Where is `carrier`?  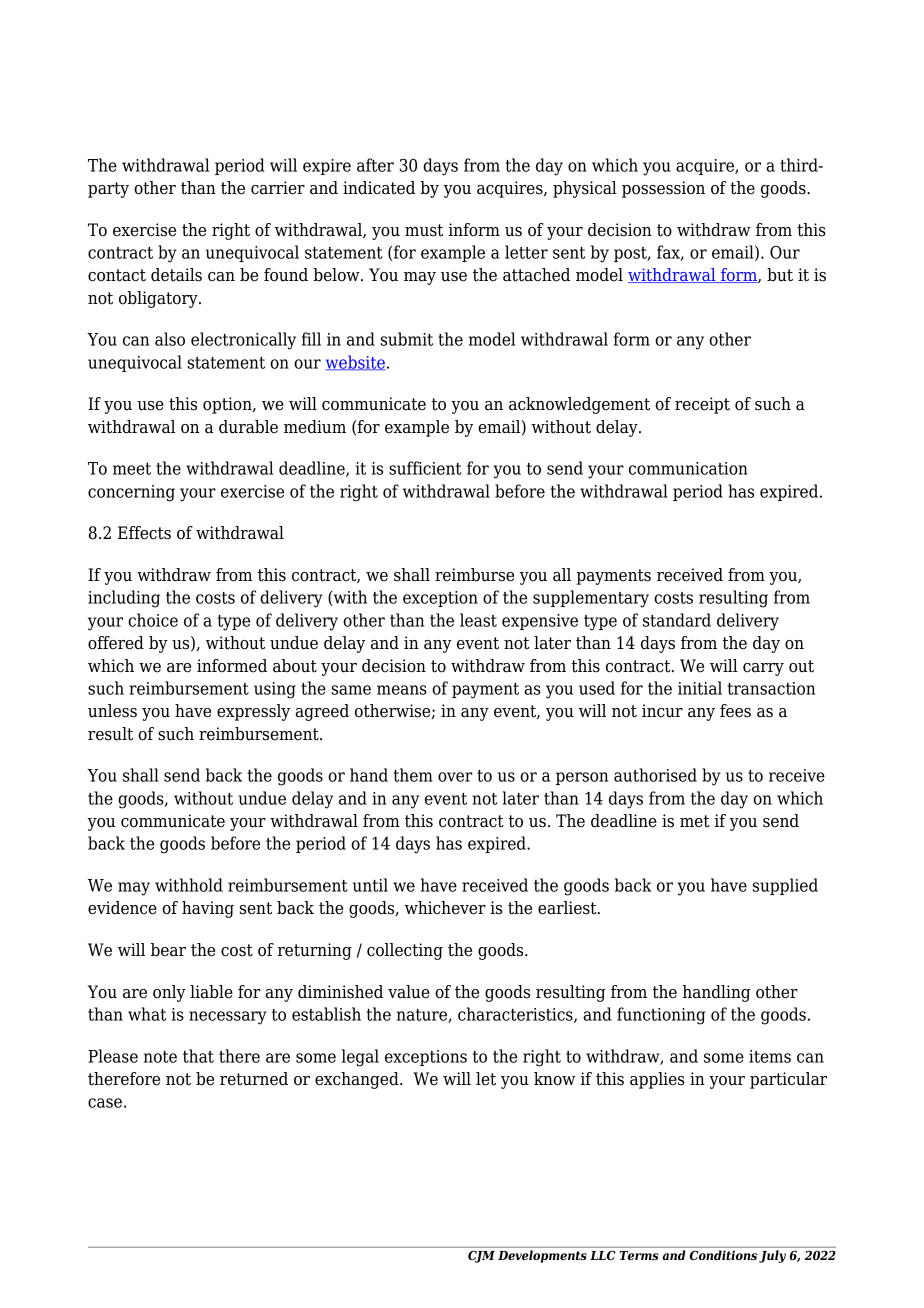
carrier is located at coordinates (278, 188).
